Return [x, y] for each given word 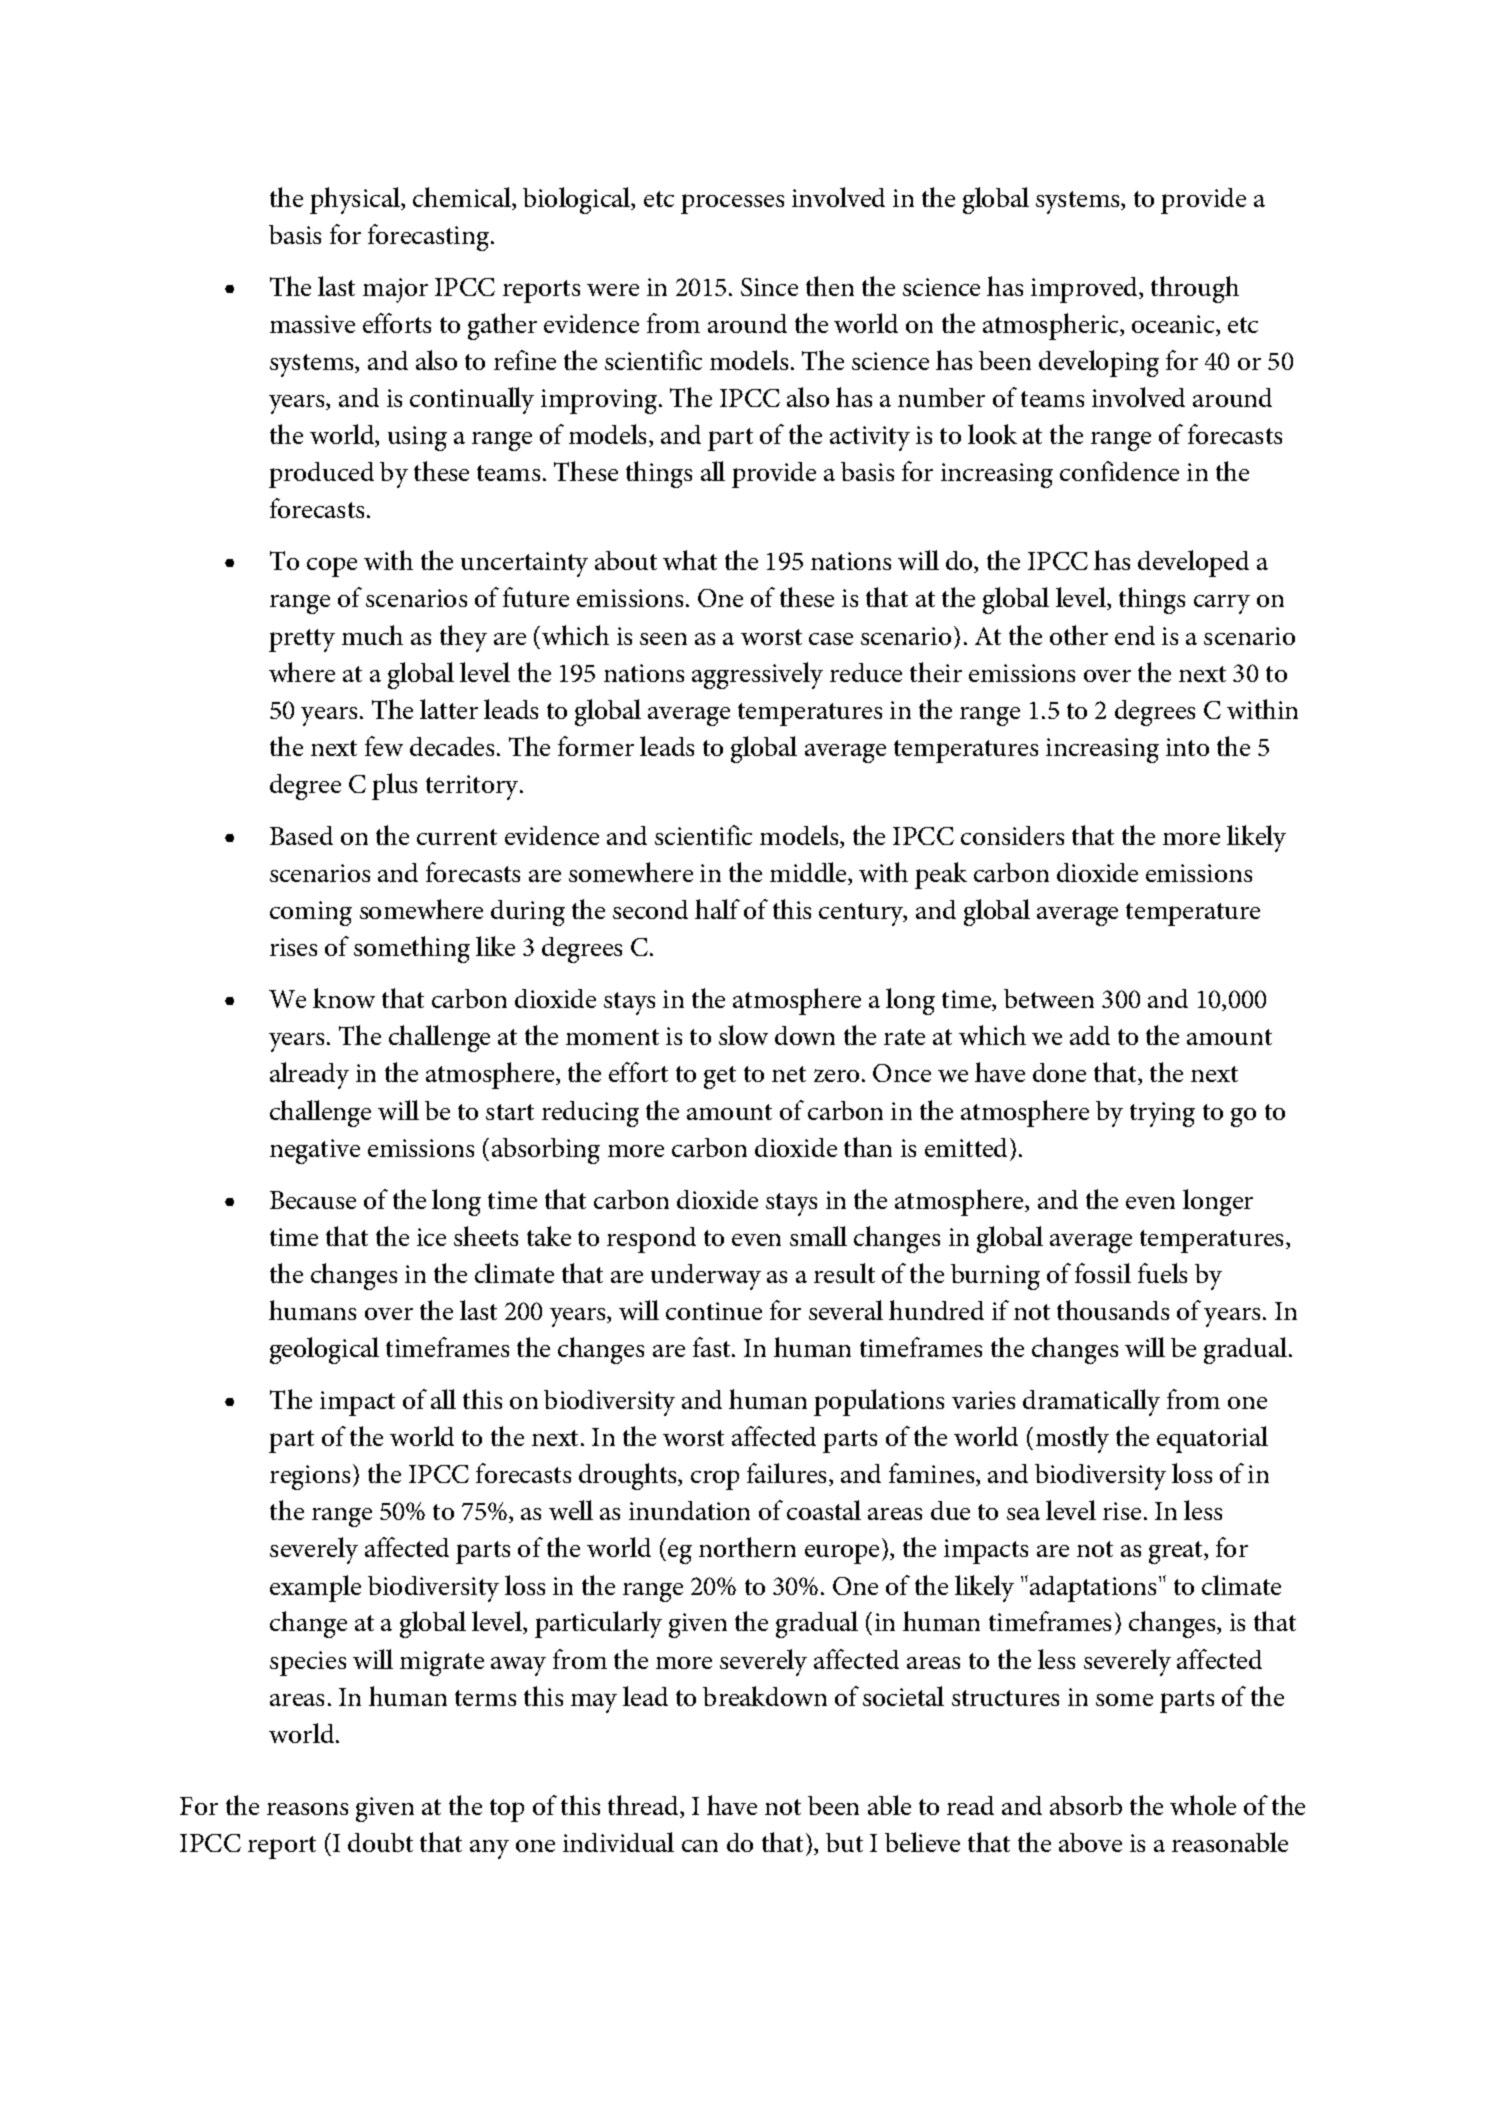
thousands [1113, 1310]
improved [1085, 290]
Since [769, 287]
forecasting [430, 237]
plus [394, 786]
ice [431, 1237]
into [1187, 747]
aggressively [757, 675]
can [700, 1846]
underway [706, 1277]
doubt [380, 1842]
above [1090, 1842]
